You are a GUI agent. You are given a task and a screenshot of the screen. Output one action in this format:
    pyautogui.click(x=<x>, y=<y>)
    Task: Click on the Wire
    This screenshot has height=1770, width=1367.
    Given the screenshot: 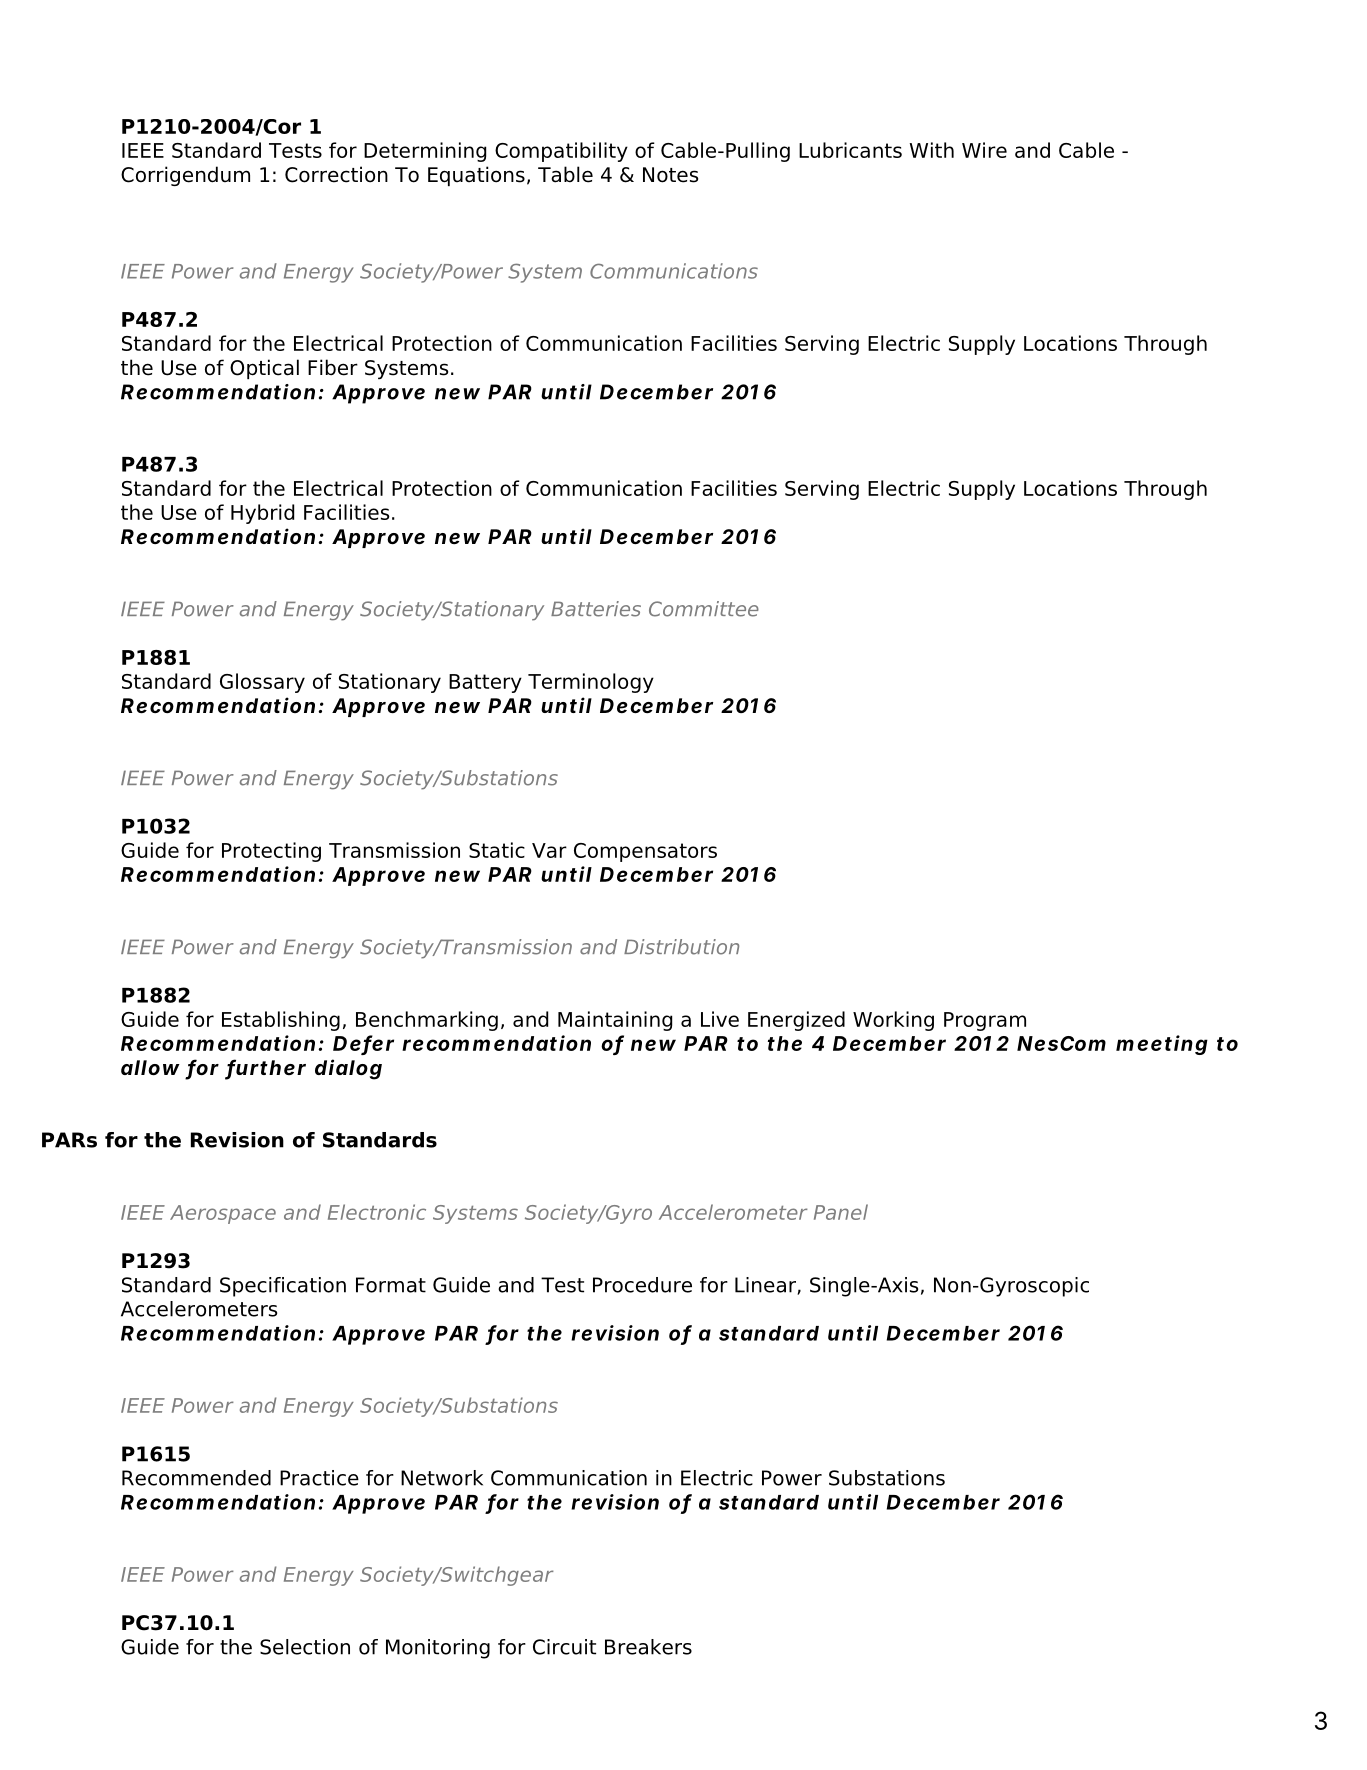 What is the action you would take?
    pyautogui.click(x=984, y=150)
